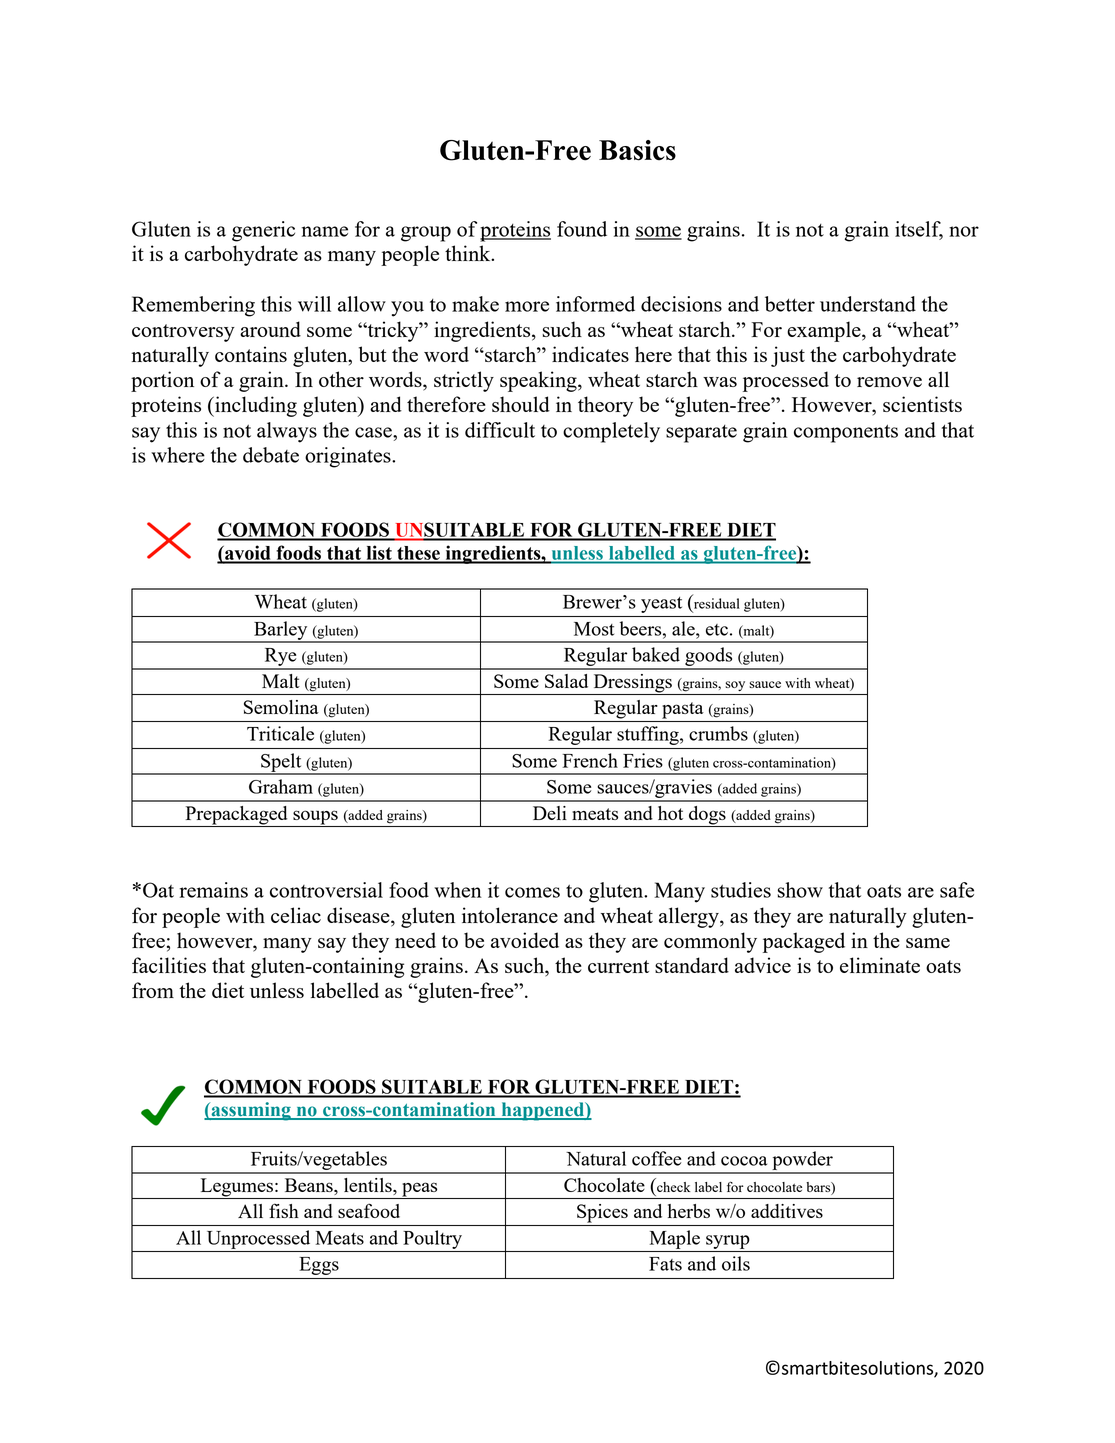  I want to click on Spices, so click(602, 1213).
